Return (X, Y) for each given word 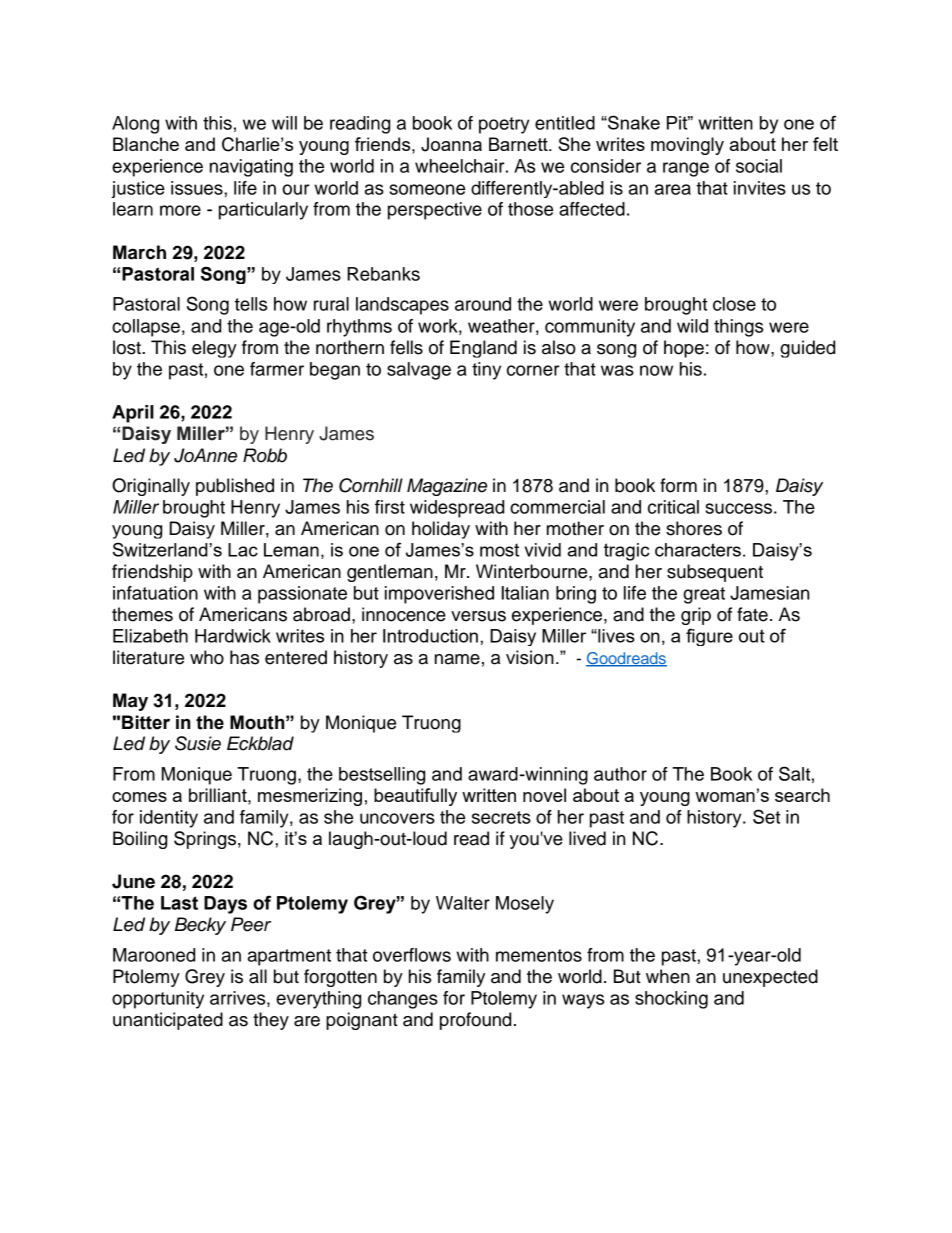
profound (475, 1021)
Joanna (451, 144)
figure (709, 637)
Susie (198, 743)
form (678, 485)
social (759, 166)
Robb (265, 455)
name (457, 659)
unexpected (770, 978)
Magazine (447, 487)
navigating (251, 168)
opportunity (158, 1000)
